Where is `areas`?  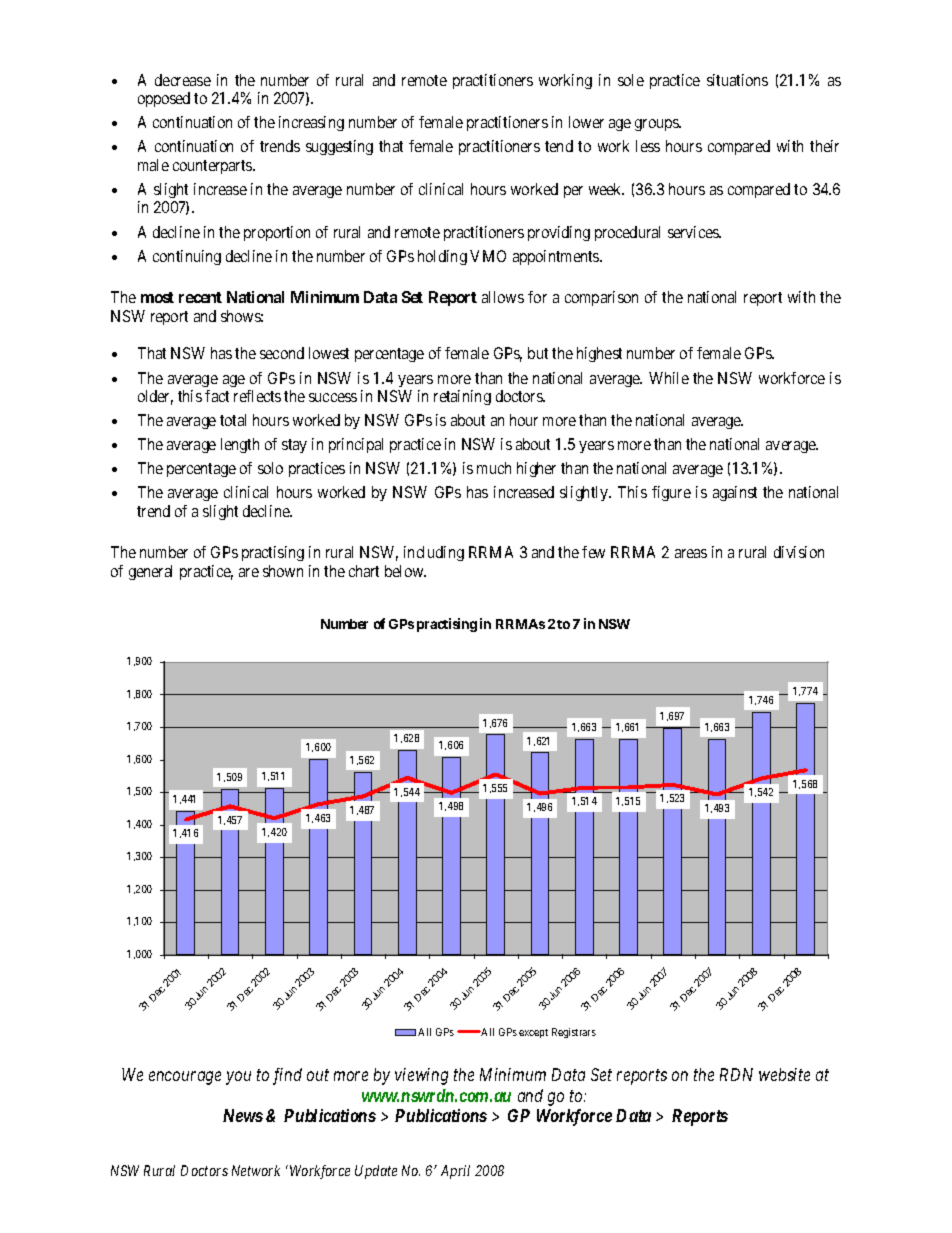
areas is located at coordinates (691, 553).
